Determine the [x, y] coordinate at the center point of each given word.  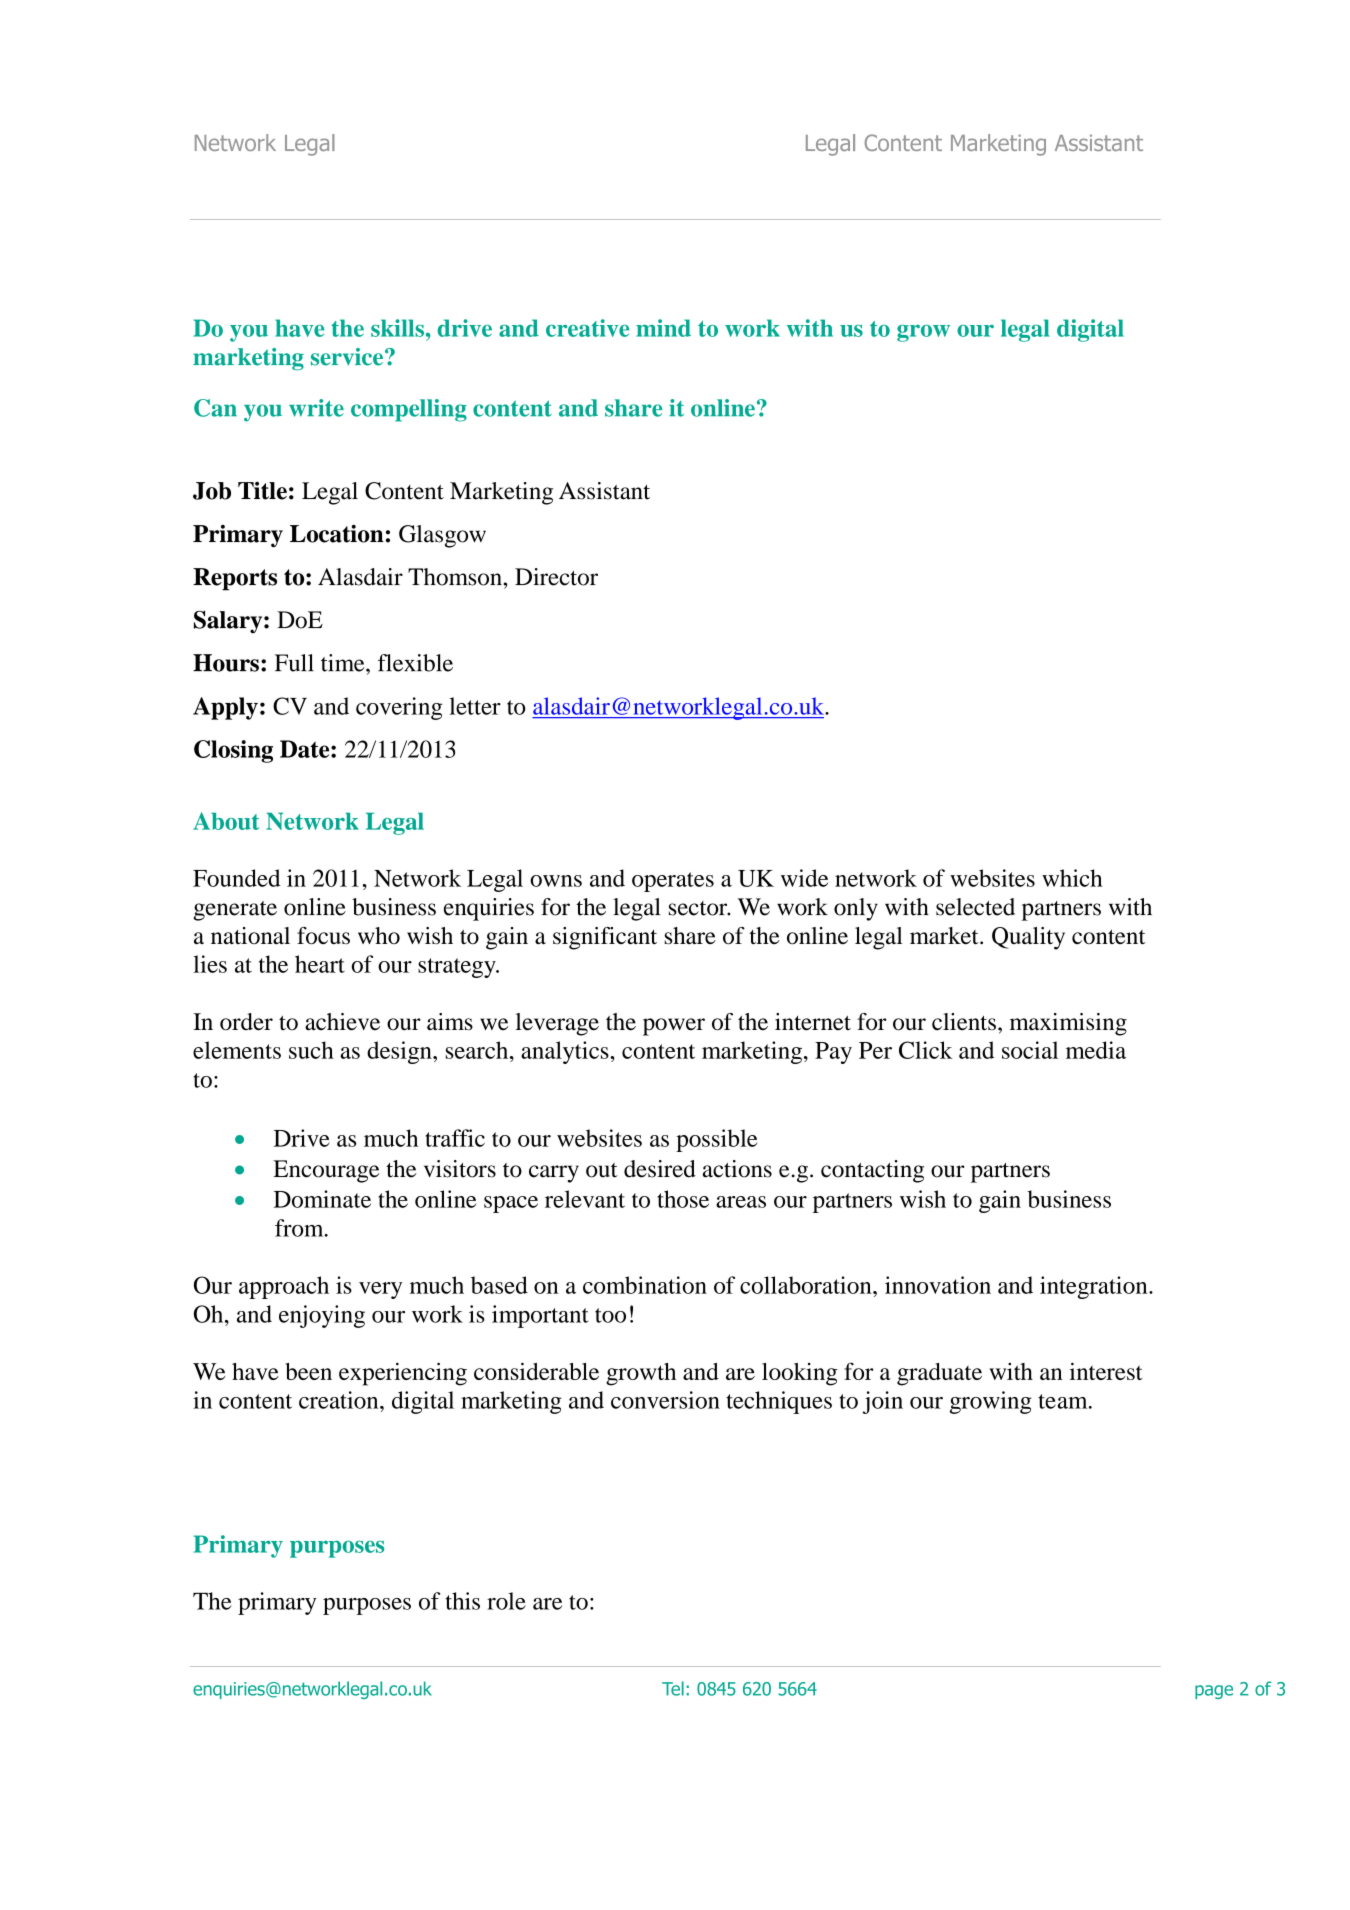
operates [673, 882]
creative [587, 328]
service [348, 357]
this [463, 1601]
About [226, 821]
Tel [673, 1688]
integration [1095, 1287]
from [300, 1228]
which [1072, 878]
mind [663, 328]
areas [741, 1202]
